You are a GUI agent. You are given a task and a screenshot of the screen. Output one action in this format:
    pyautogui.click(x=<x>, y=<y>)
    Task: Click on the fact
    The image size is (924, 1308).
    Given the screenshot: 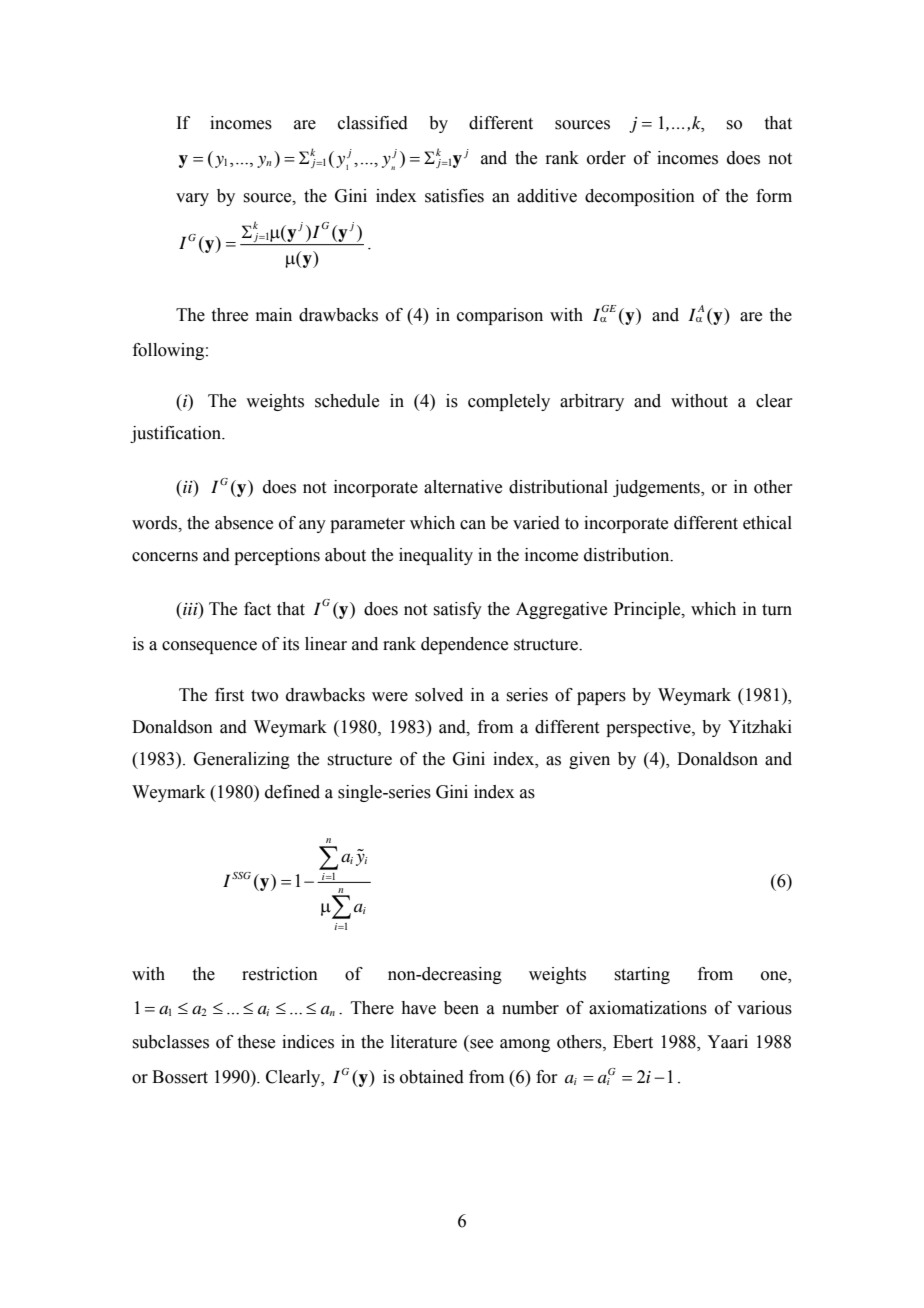 What is the action you would take?
    pyautogui.click(x=257, y=609)
